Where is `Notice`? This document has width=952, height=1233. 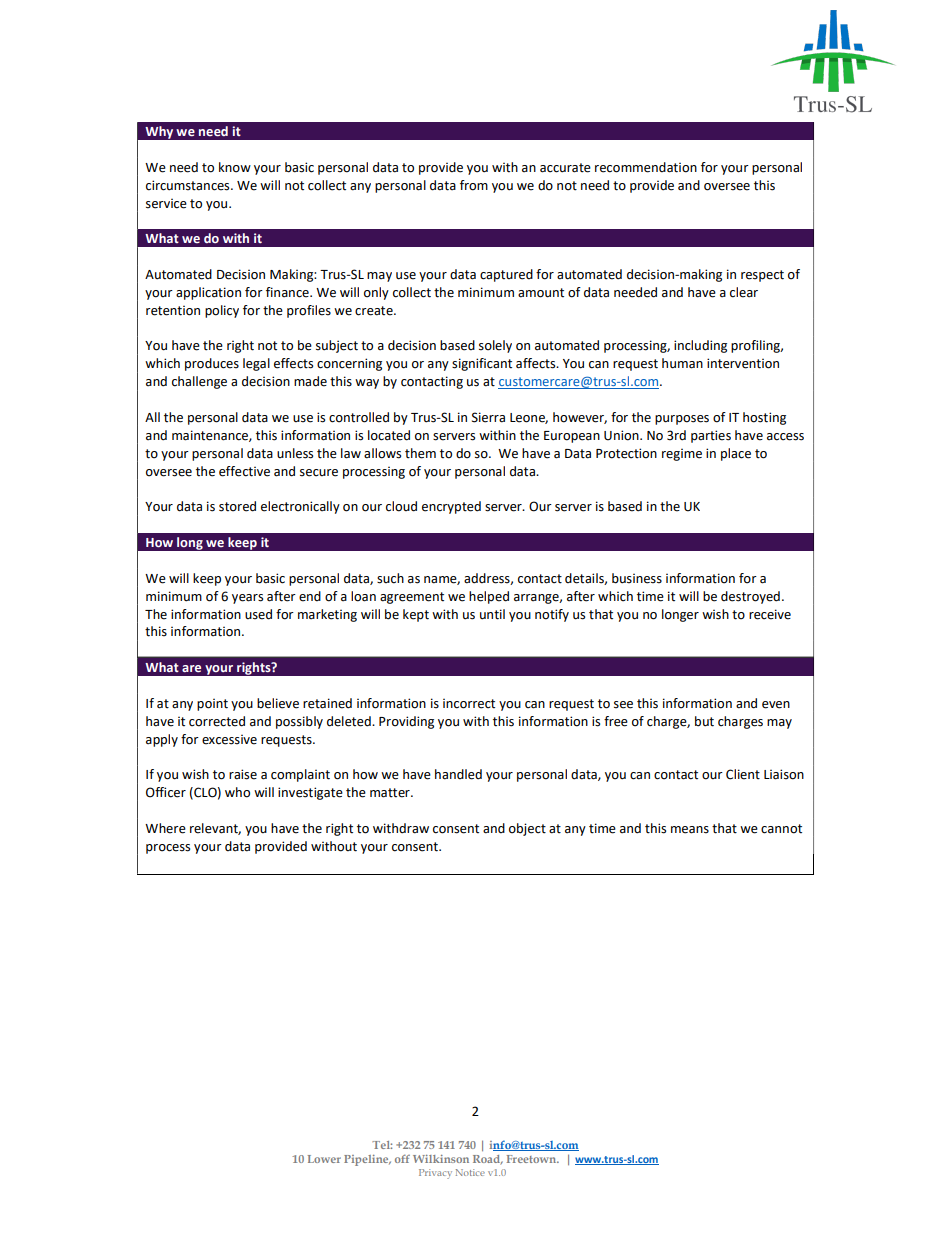 Notice is located at coordinates (470, 1172).
